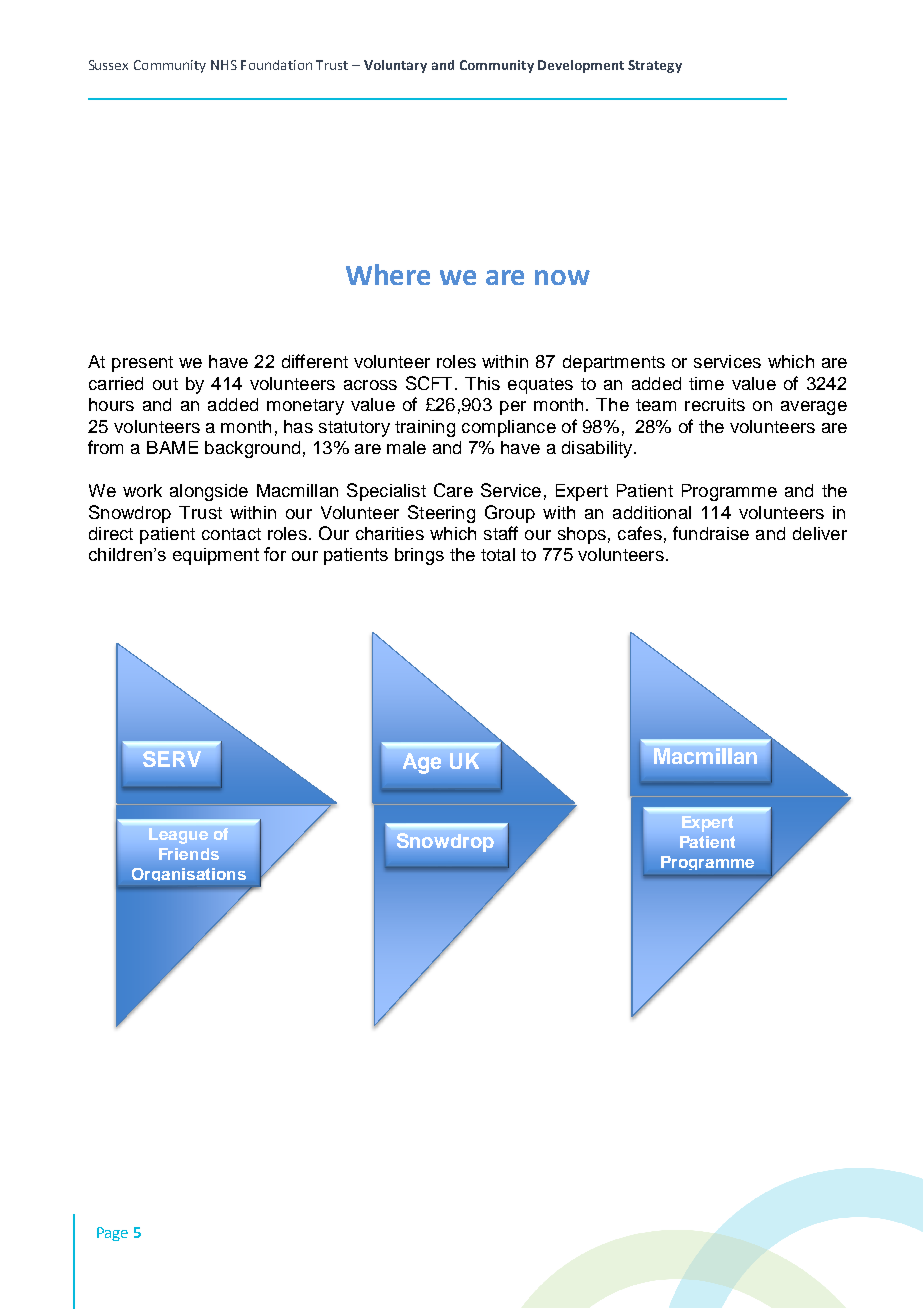 Image resolution: width=924 pixels, height=1309 pixels. What do you see at coordinates (655, 66) in the image?
I see `Strategy` at bounding box center [655, 66].
